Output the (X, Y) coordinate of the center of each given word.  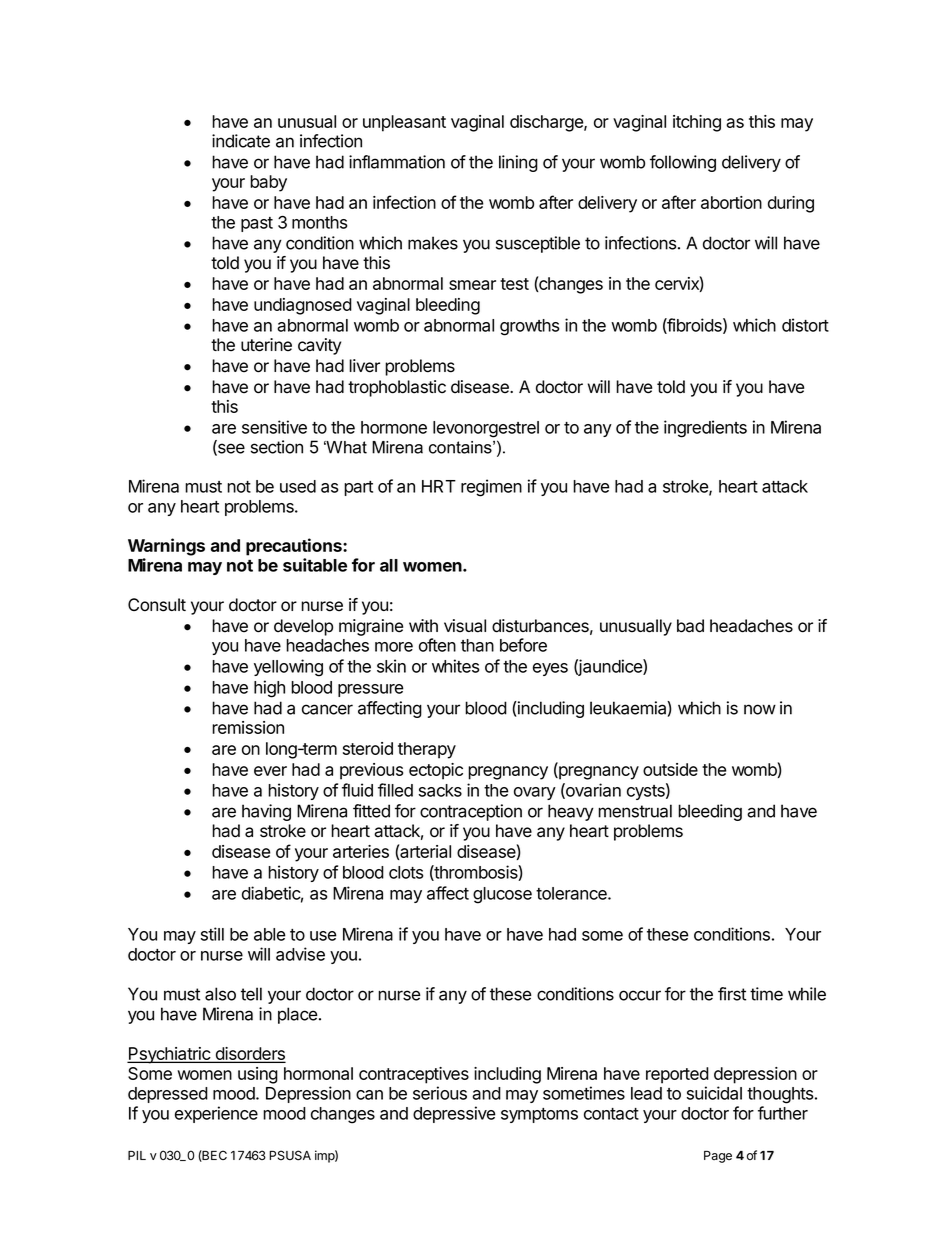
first (732, 994)
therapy (427, 750)
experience (216, 1114)
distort (805, 325)
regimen (491, 488)
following (683, 163)
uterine (266, 345)
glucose (502, 895)
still (212, 934)
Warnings (166, 547)
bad (690, 626)
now (760, 709)
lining (518, 163)
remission (248, 727)
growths (529, 327)
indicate (241, 141)
